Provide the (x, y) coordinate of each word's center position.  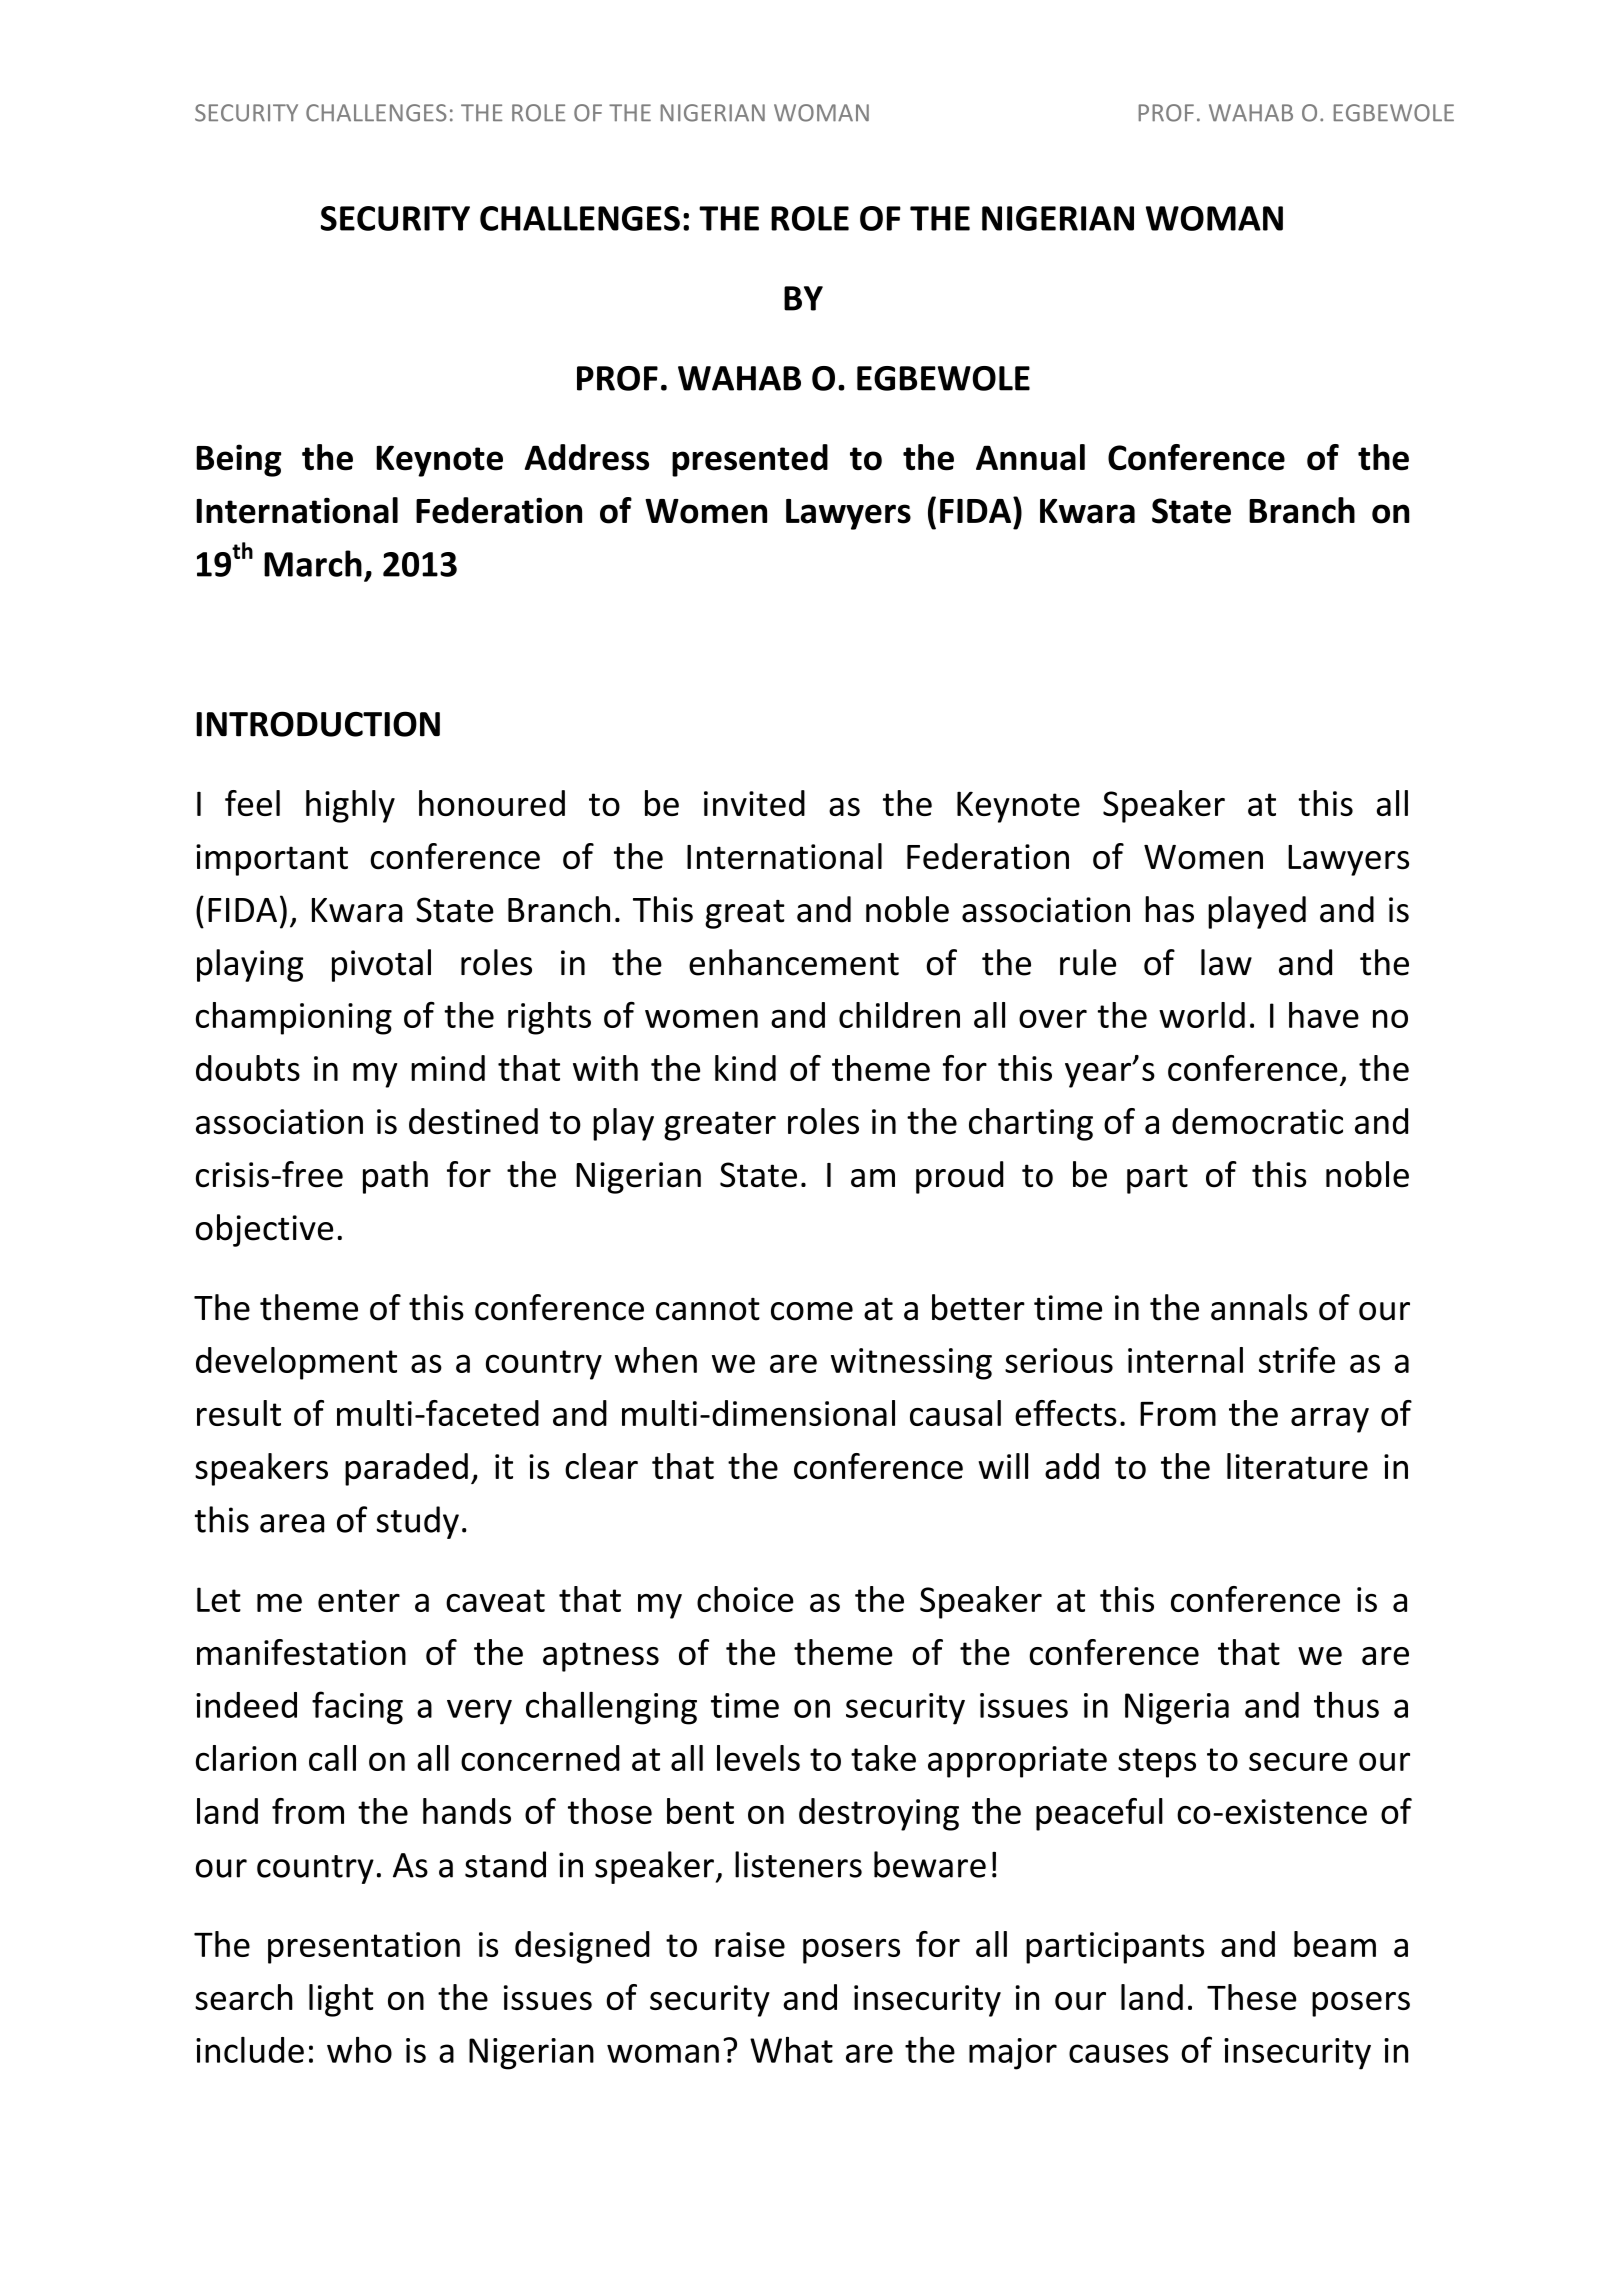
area (292, 1523)
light (341, 2000)
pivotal (381, 965)
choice (745, 1599)
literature (1297, 1466)
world (1202, 1015)
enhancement (794, 962)
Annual (1030, 457)
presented (750, 460)
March (313, 563)
